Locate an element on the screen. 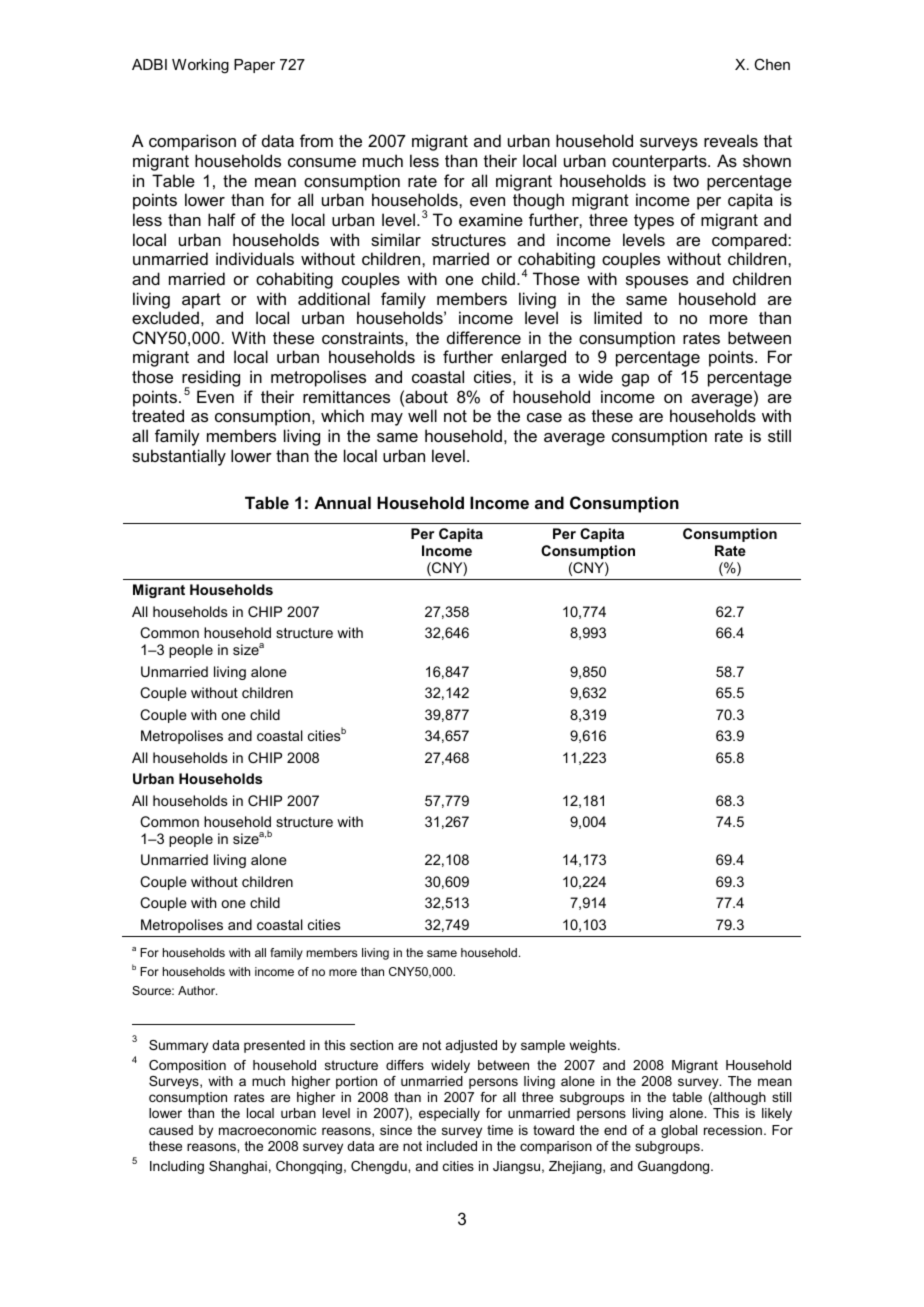  well is located at coordinates (422, 415).
